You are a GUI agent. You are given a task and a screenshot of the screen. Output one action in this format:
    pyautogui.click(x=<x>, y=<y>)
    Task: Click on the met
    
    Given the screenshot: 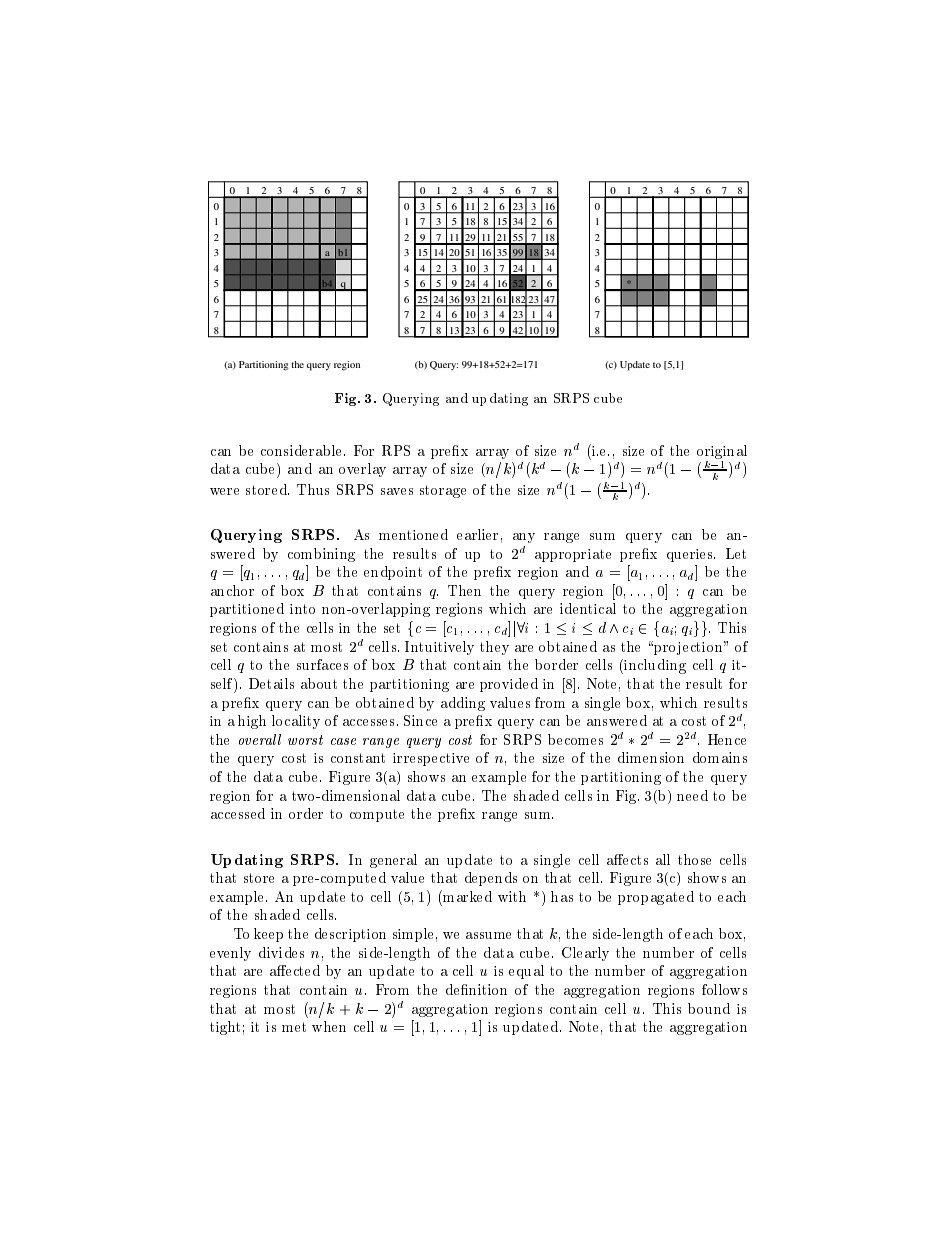 What is the action you would take?
    pyautogui.click(x=294, y=1027)
